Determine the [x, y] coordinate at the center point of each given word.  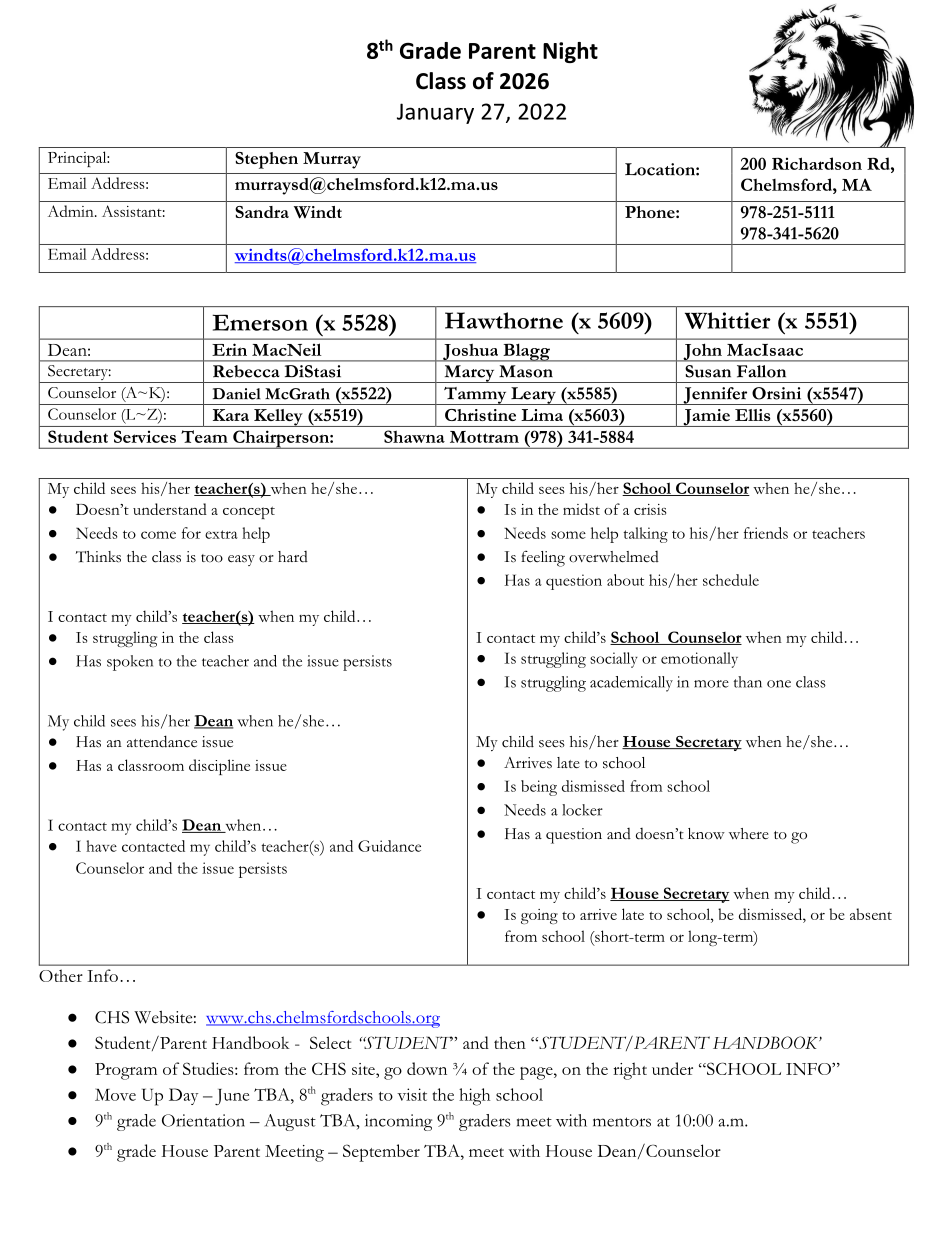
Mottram [484, 437]
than [747, 682]
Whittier [728, 320]
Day [183, 1096]
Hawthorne [504, 320]
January [435, 113]
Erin [229, 349]
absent [871, 914]
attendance [162, 741]
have [101, 846]
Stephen [266, 160]
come [158, 535]
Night [570, 52]
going [539, 916]
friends [766, 533]
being [539, 788]
